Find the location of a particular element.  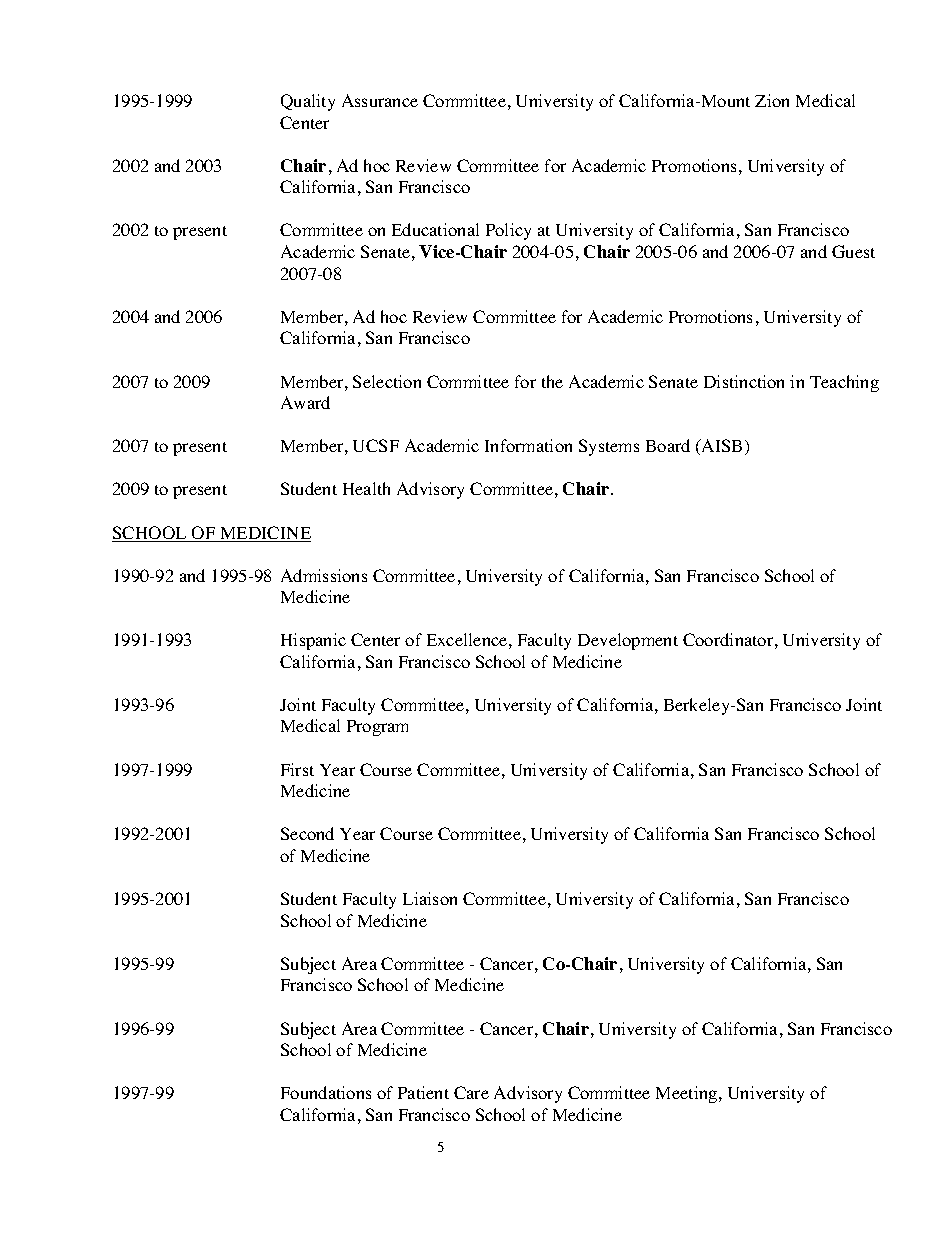

Distinction is located at coordinates (744, 381).
